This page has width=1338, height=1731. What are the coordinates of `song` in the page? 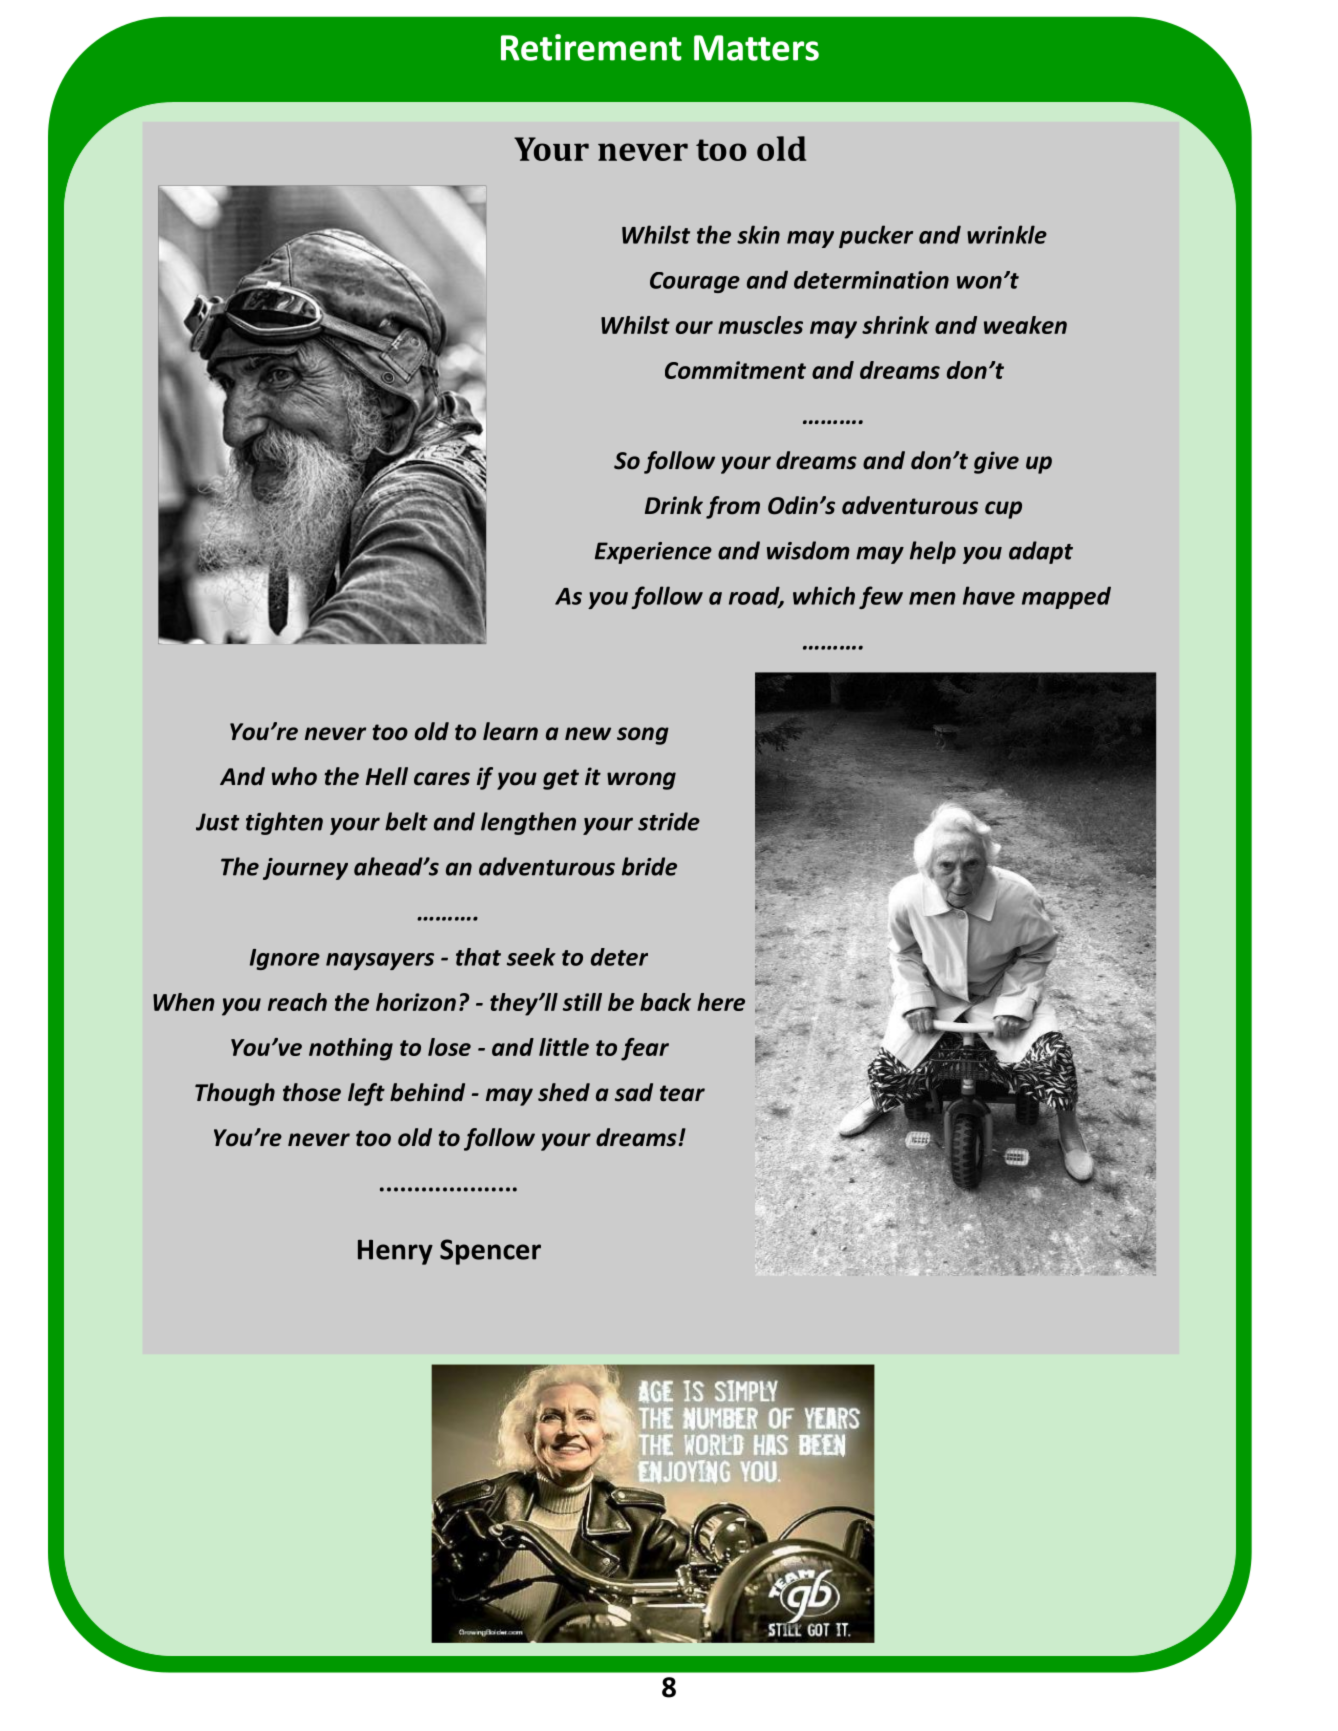 It's located at (643, 736).
